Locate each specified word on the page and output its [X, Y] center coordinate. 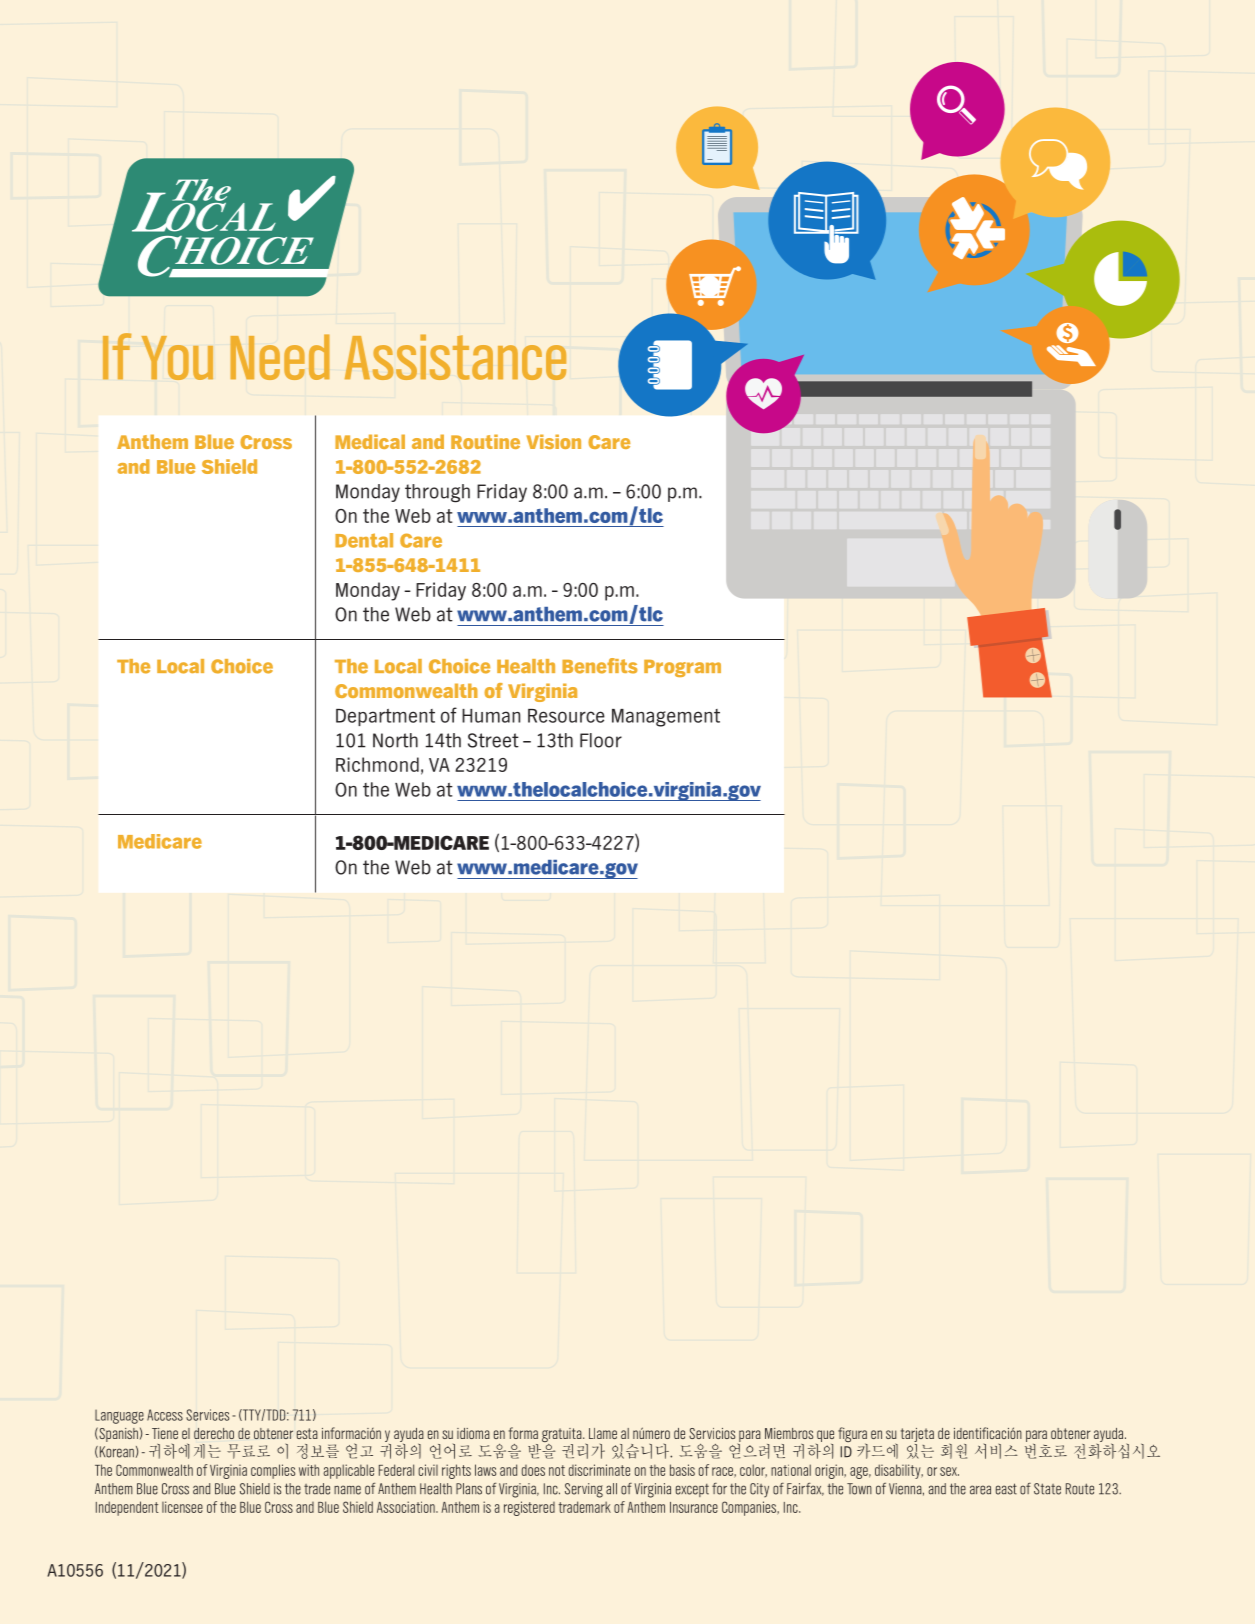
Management [666, 718]
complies [273, 1471]
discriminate [599, 1470]
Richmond [377, 764]
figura [853, 1436]
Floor [601, 740]
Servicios [712, 1433]
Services [207, 1415]
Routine [485, 441]
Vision [553, 441]
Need [280, 357]
